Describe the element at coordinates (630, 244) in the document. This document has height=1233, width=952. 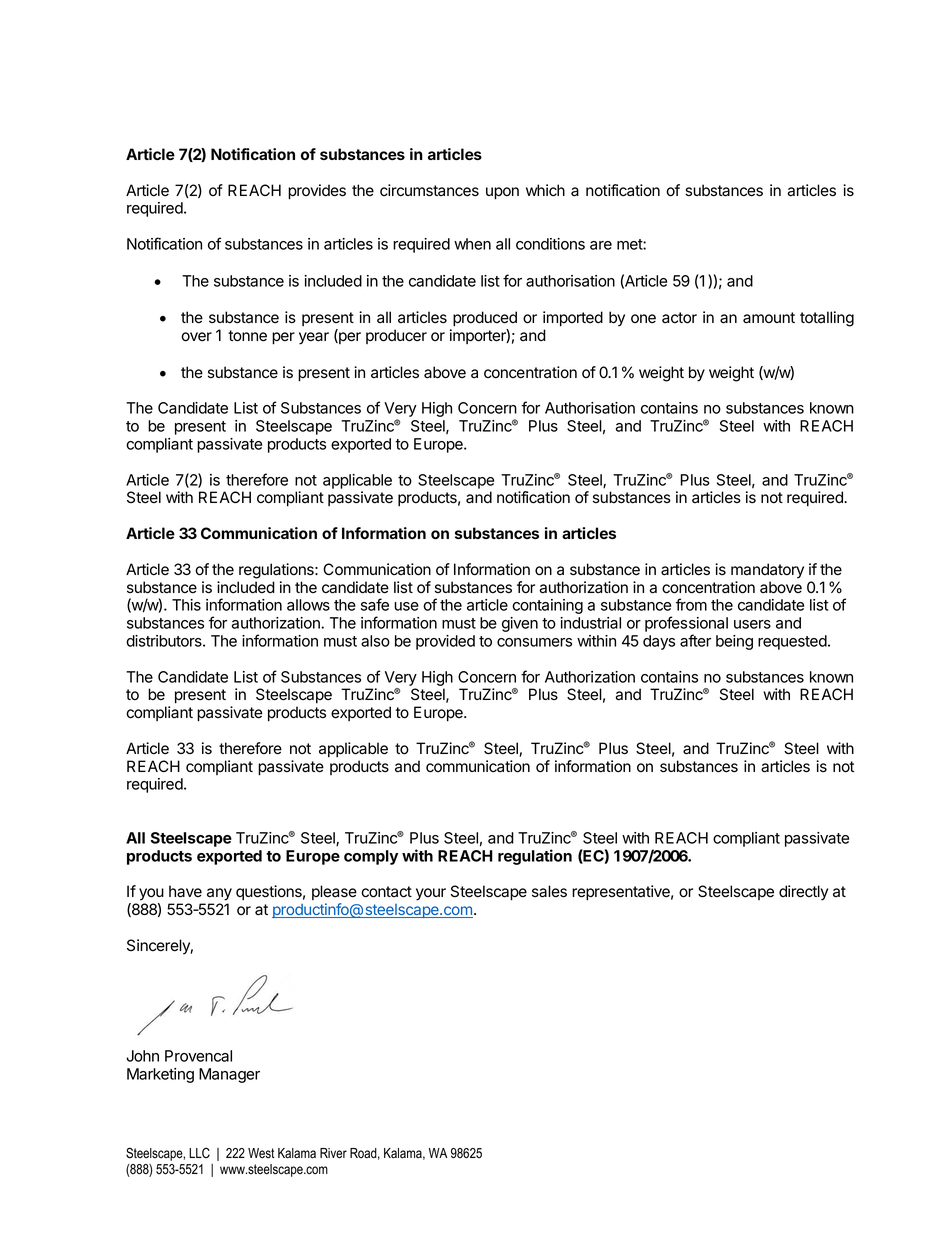
I see `met` at that location.
